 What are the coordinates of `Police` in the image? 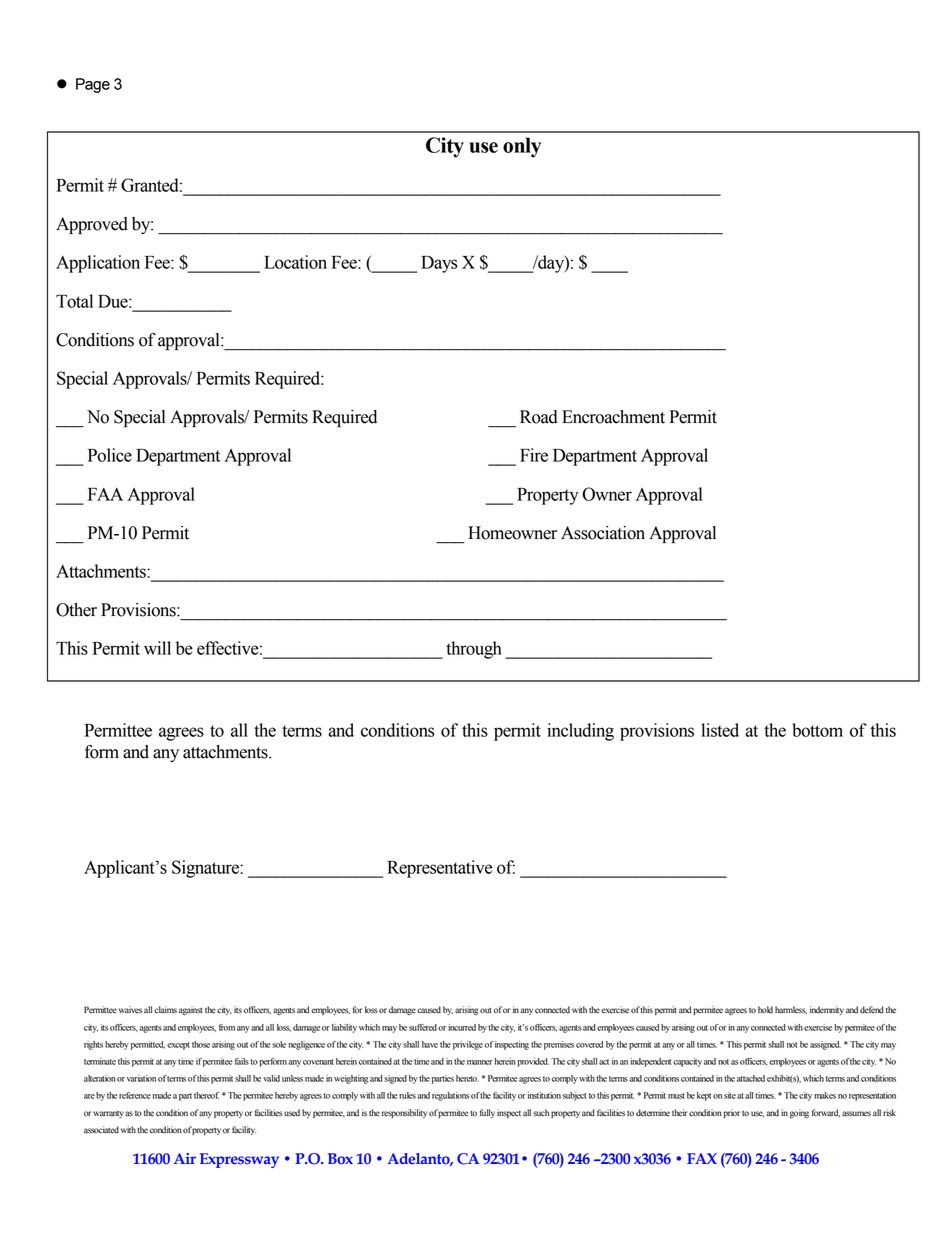 It's located at (110, 455).
